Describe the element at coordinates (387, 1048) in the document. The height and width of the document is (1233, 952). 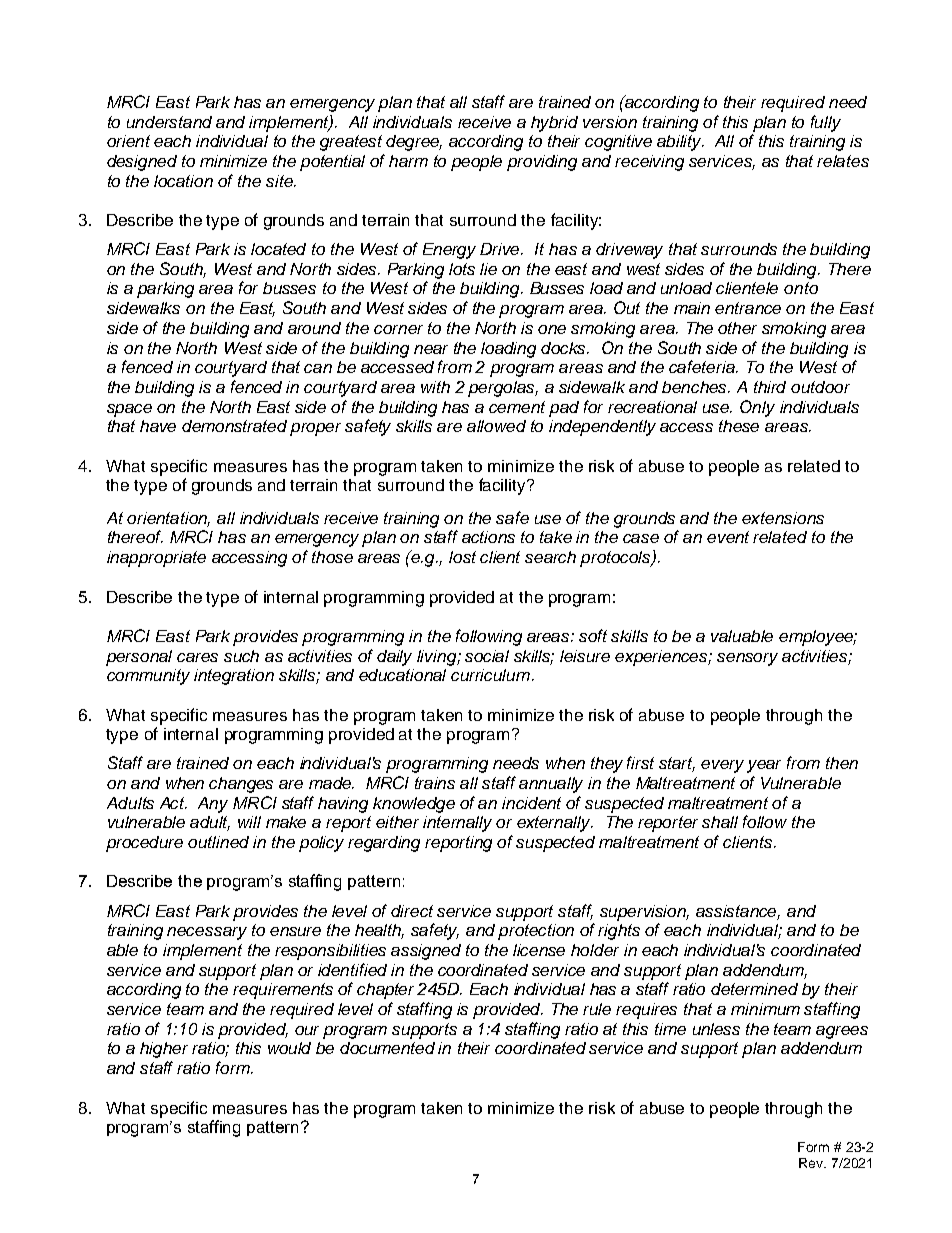
I see `documented` at that location.
